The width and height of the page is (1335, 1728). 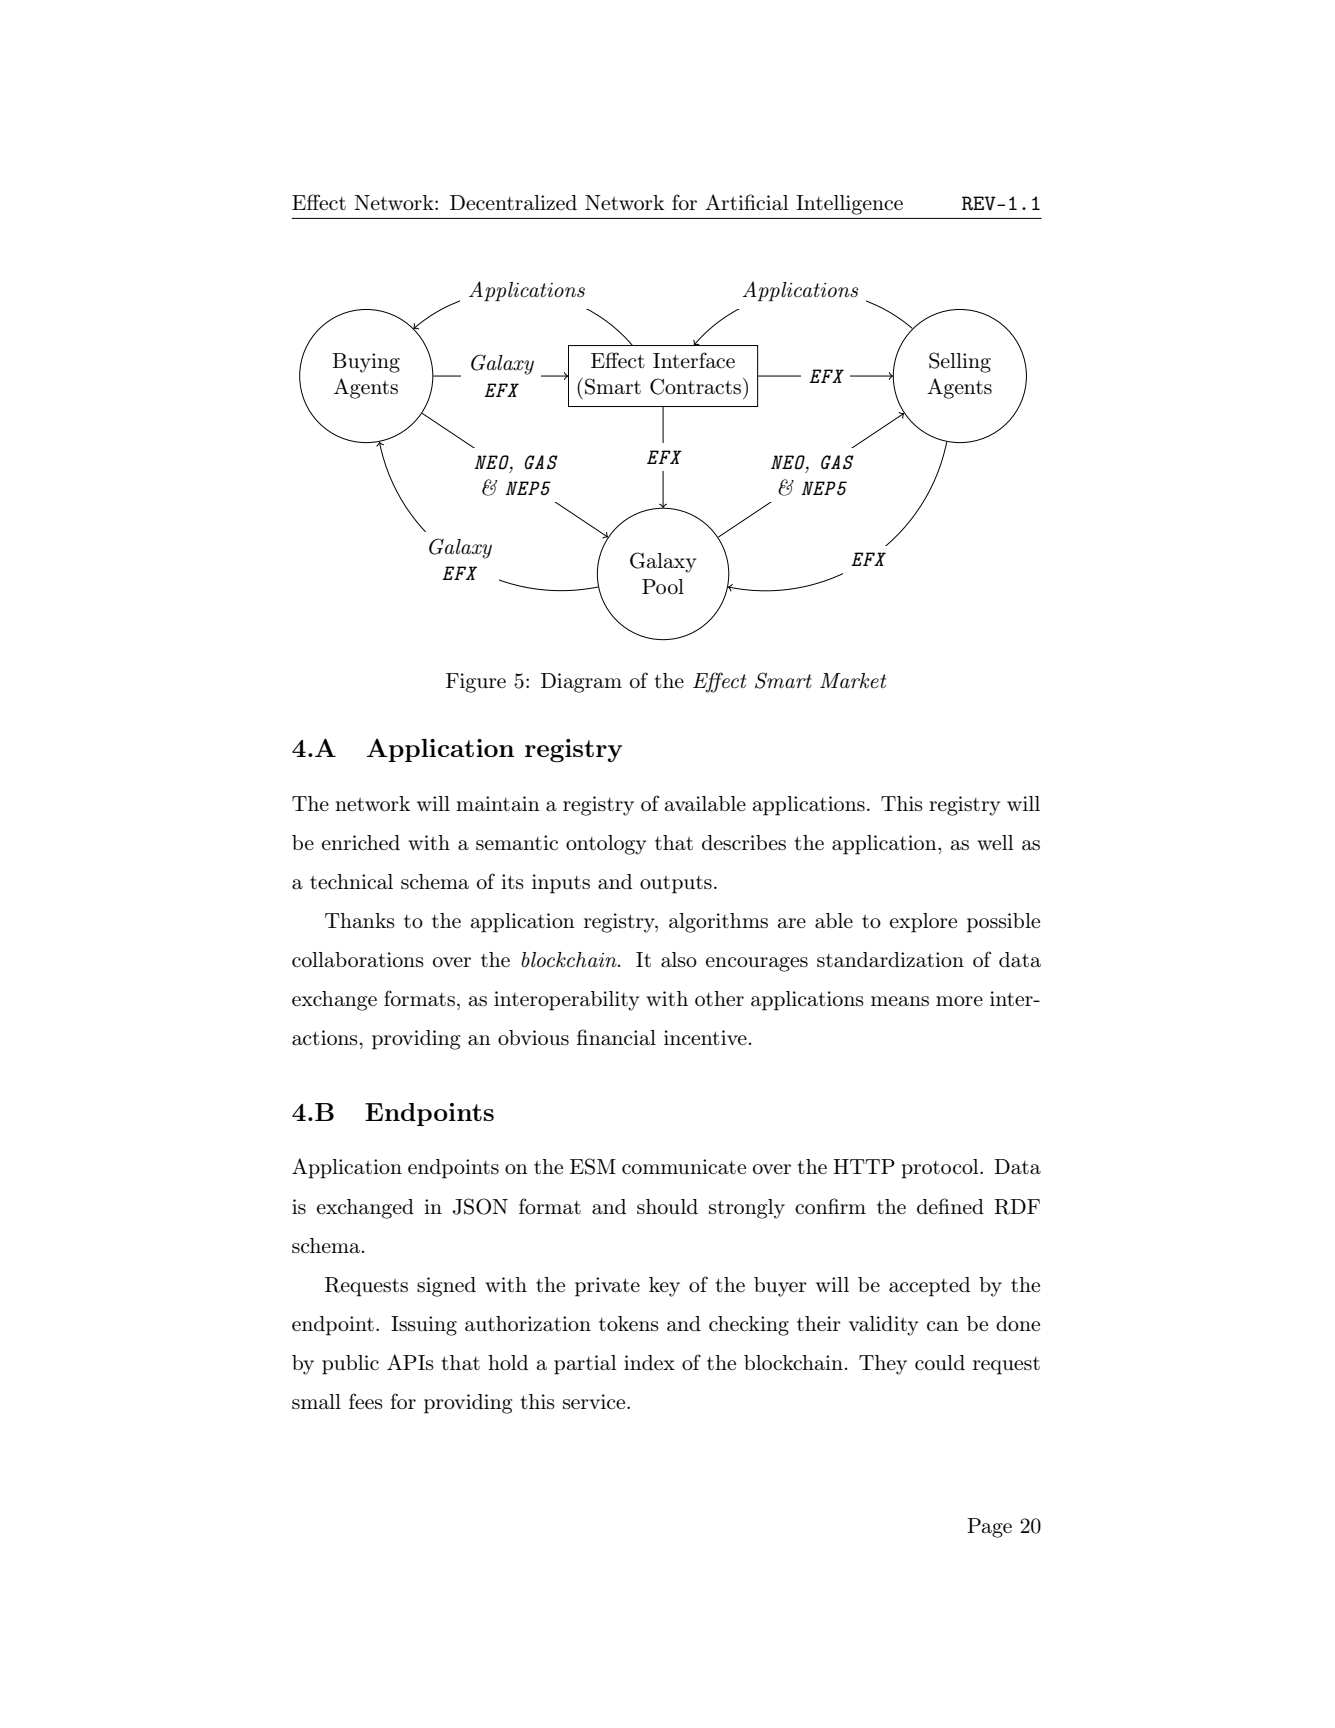 What do you see at coordinates (663, 587) in the page?
I see `Pool` at bounding box center [663, 587].
